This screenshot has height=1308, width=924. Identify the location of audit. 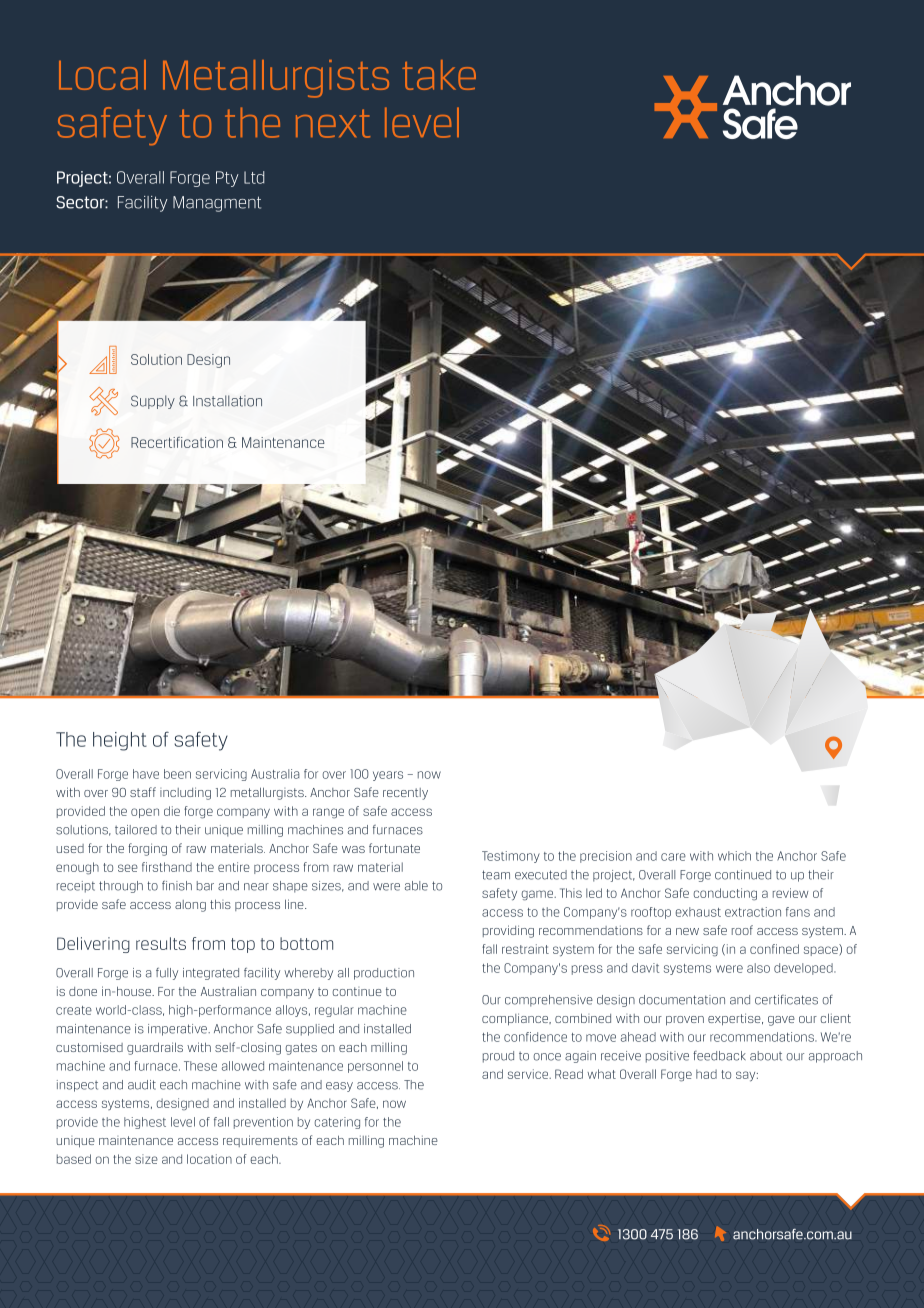
(142, 1085).
